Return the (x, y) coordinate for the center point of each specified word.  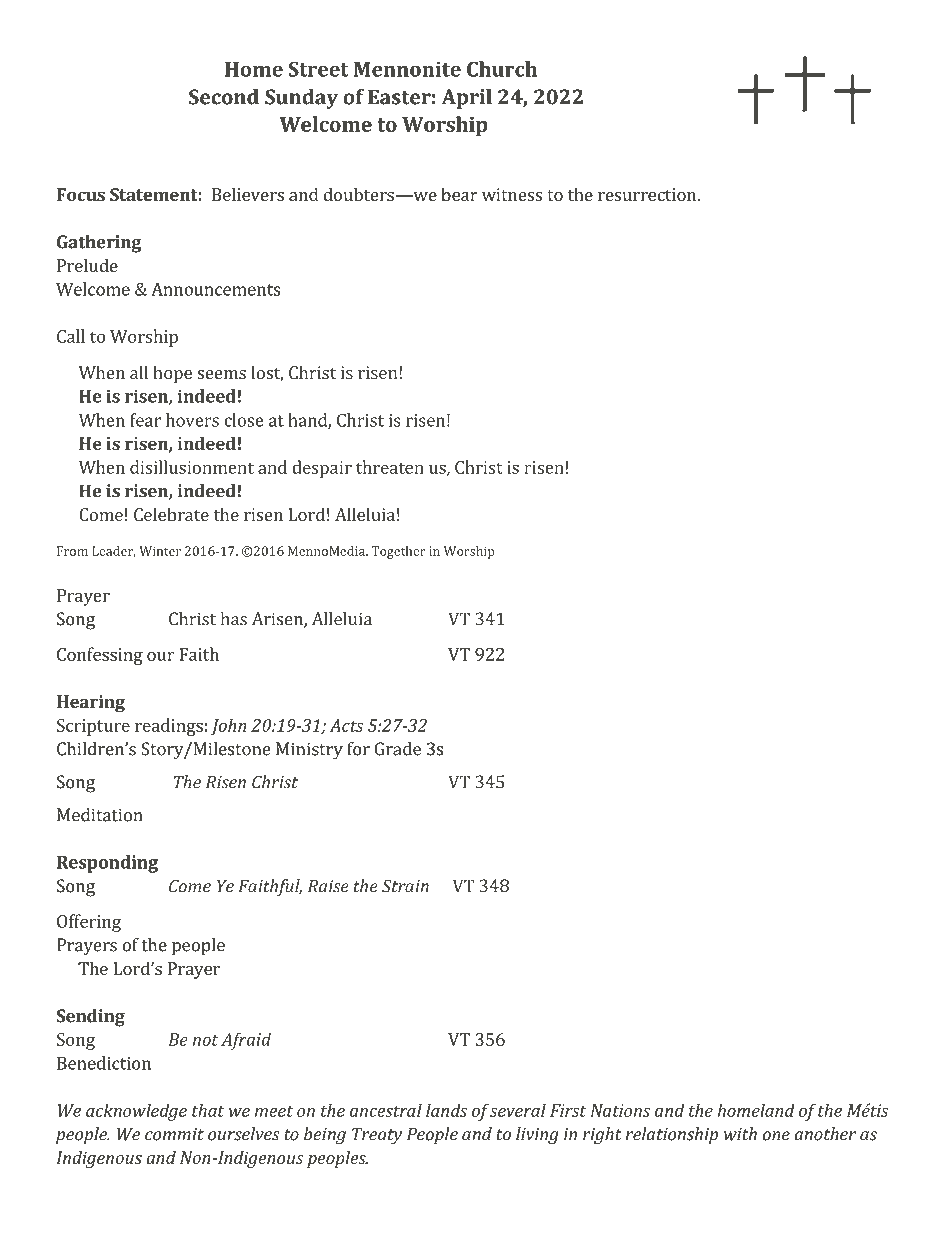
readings (169, 727)
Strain (405, 886)
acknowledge (136, 1112)
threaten (390, 467)
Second (224, 97)
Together (398, 552)
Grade (398, 749)
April (467, 99)
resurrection (648, 194)
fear (145, 420)
